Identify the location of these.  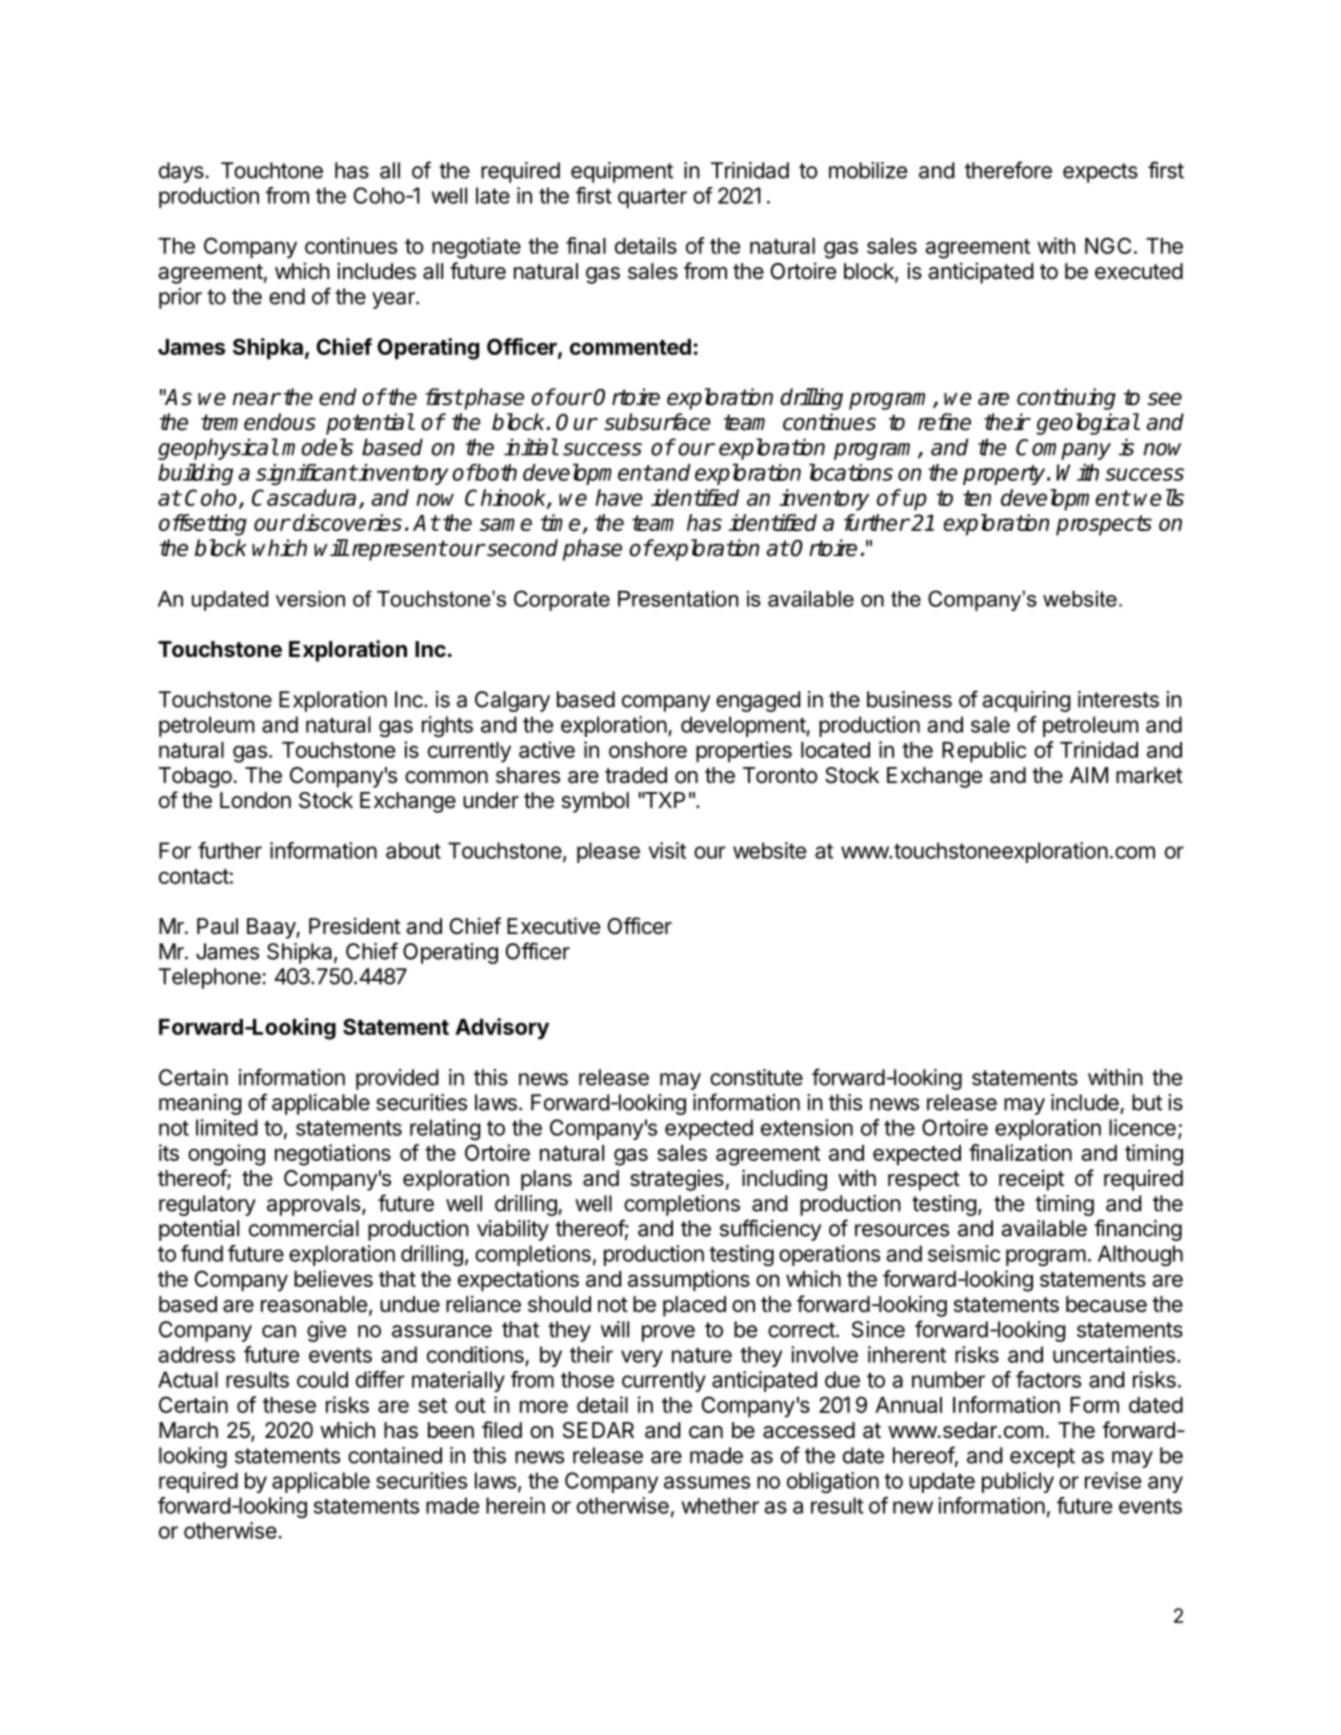
(289, 1405).
